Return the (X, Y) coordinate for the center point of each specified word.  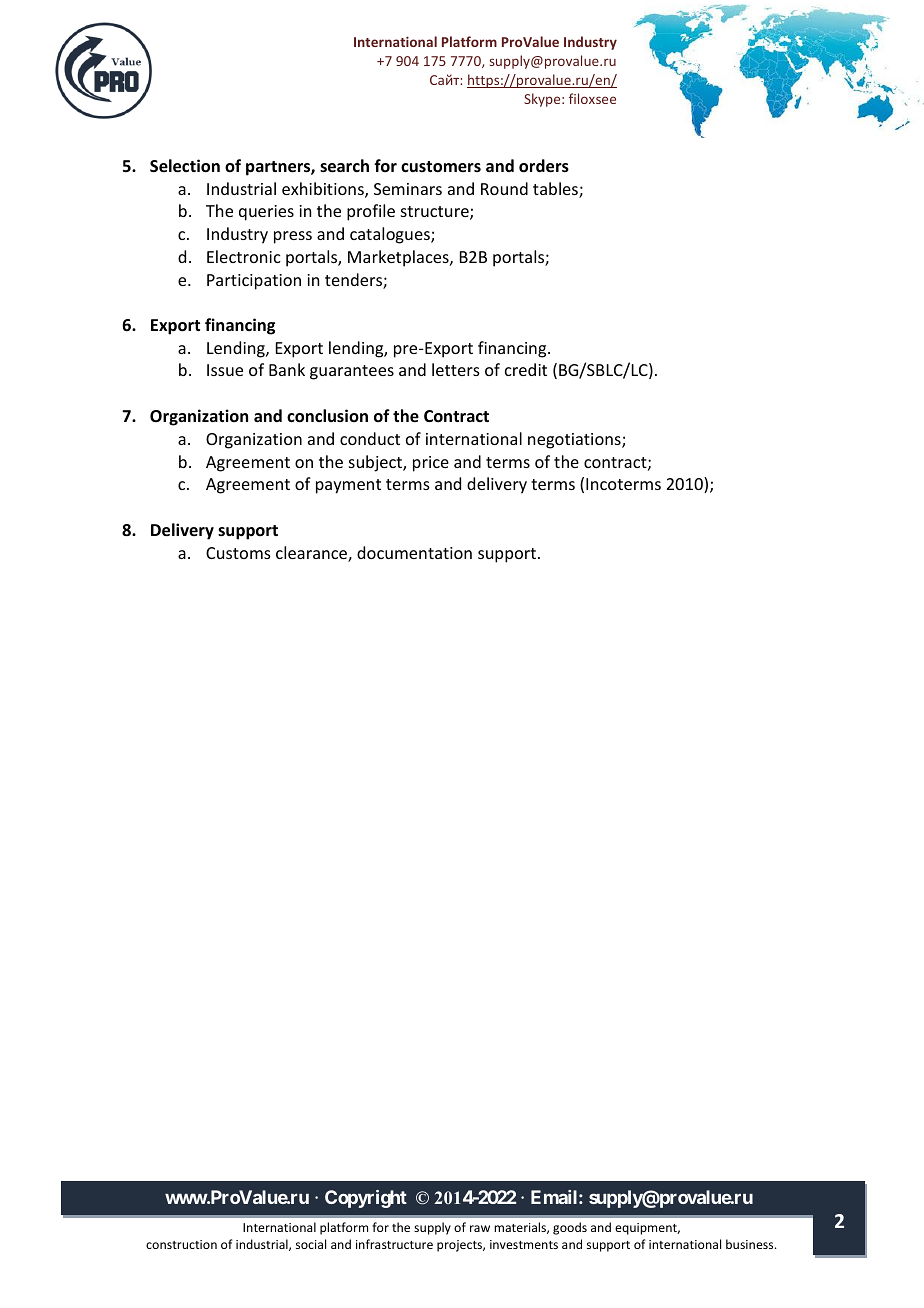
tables (556, 190)
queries (266, 213)
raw (480, 1228)
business (751, 1244)
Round (504, 188)
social (311, 1244)
